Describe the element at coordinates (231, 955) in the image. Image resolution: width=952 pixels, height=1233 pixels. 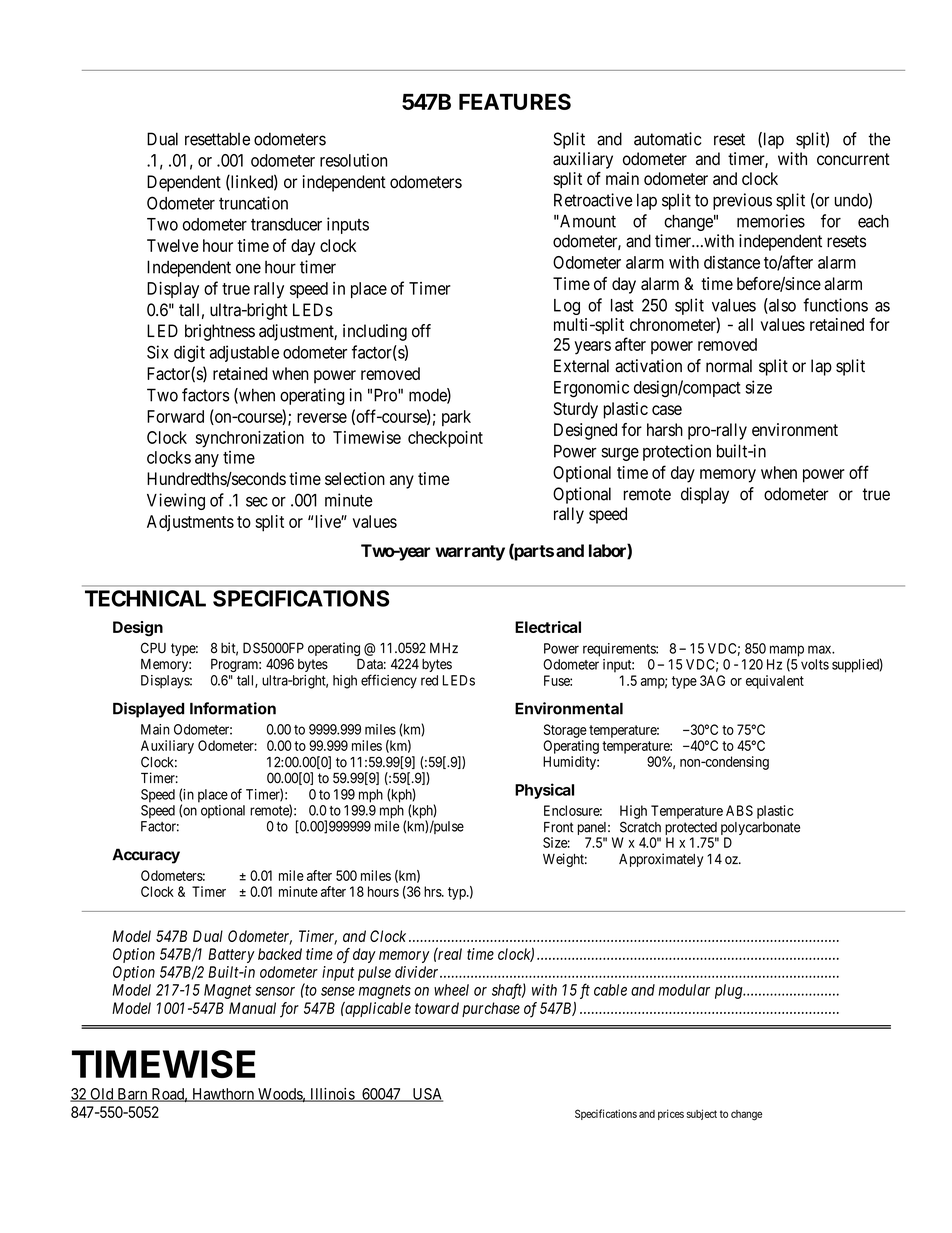
I see `Battery` at that location.
